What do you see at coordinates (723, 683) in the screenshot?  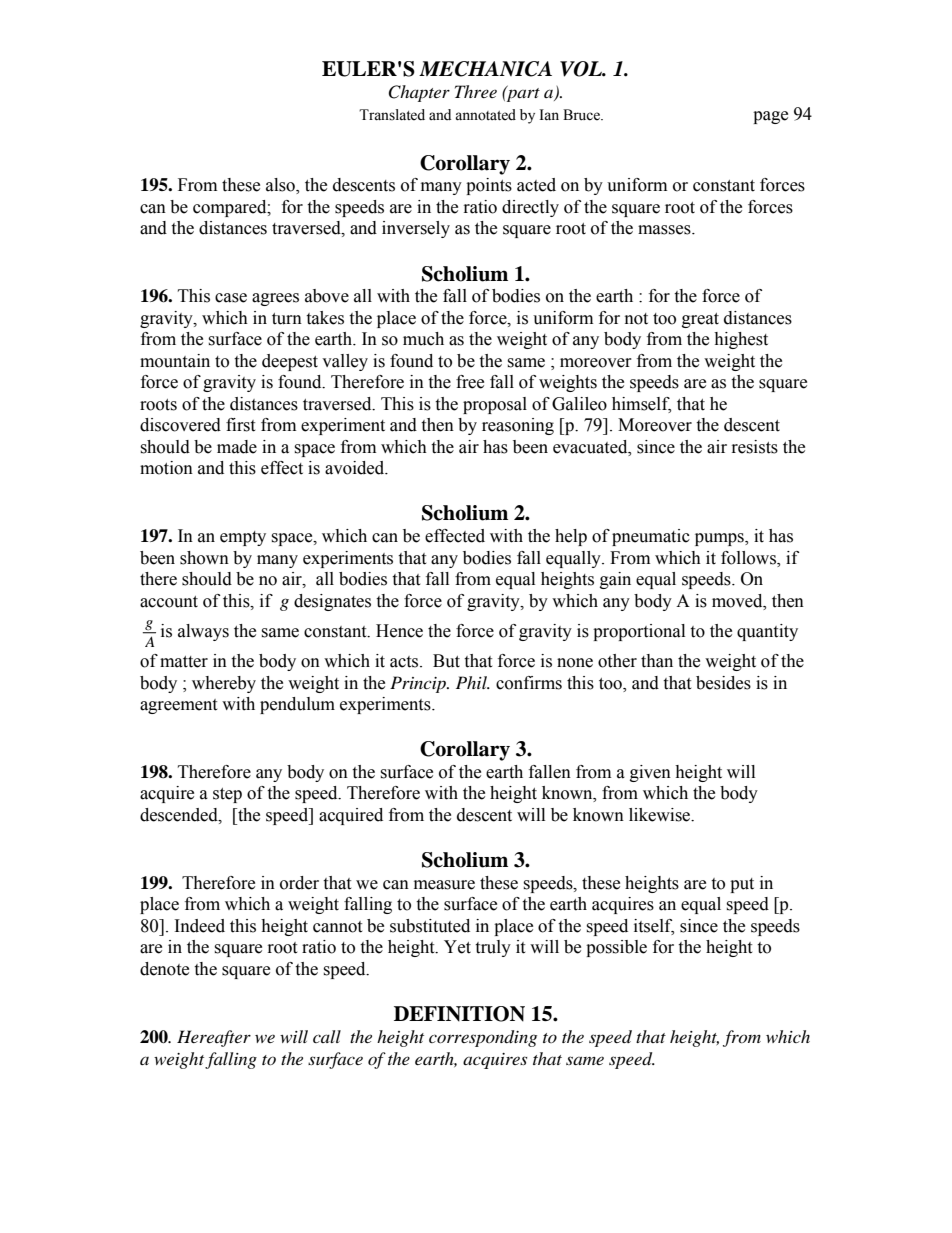 I see `besides` at bounding box center [723, 683].
